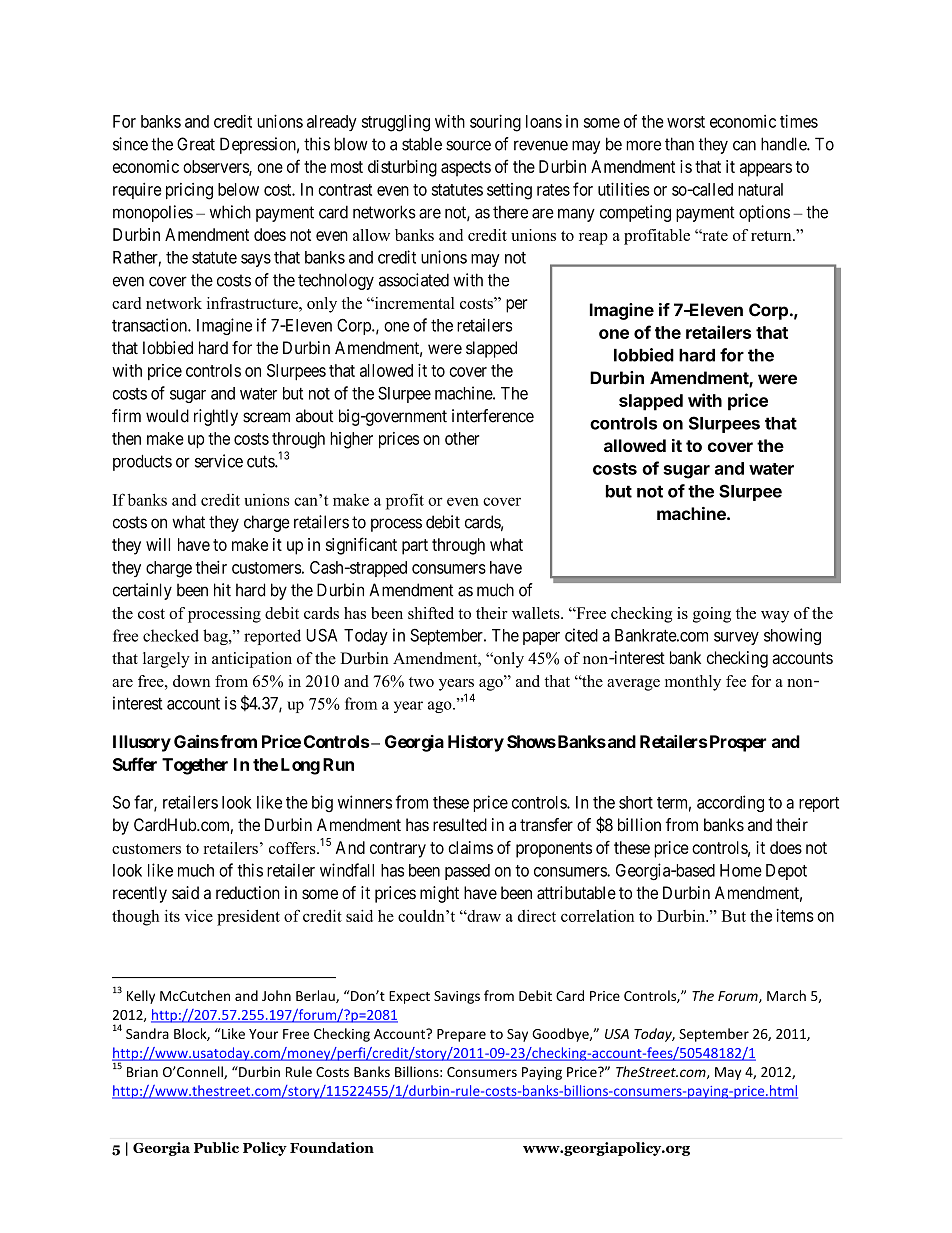 This screenshot has width=952, height=1233. I want to click on than, so click(679, 144).
